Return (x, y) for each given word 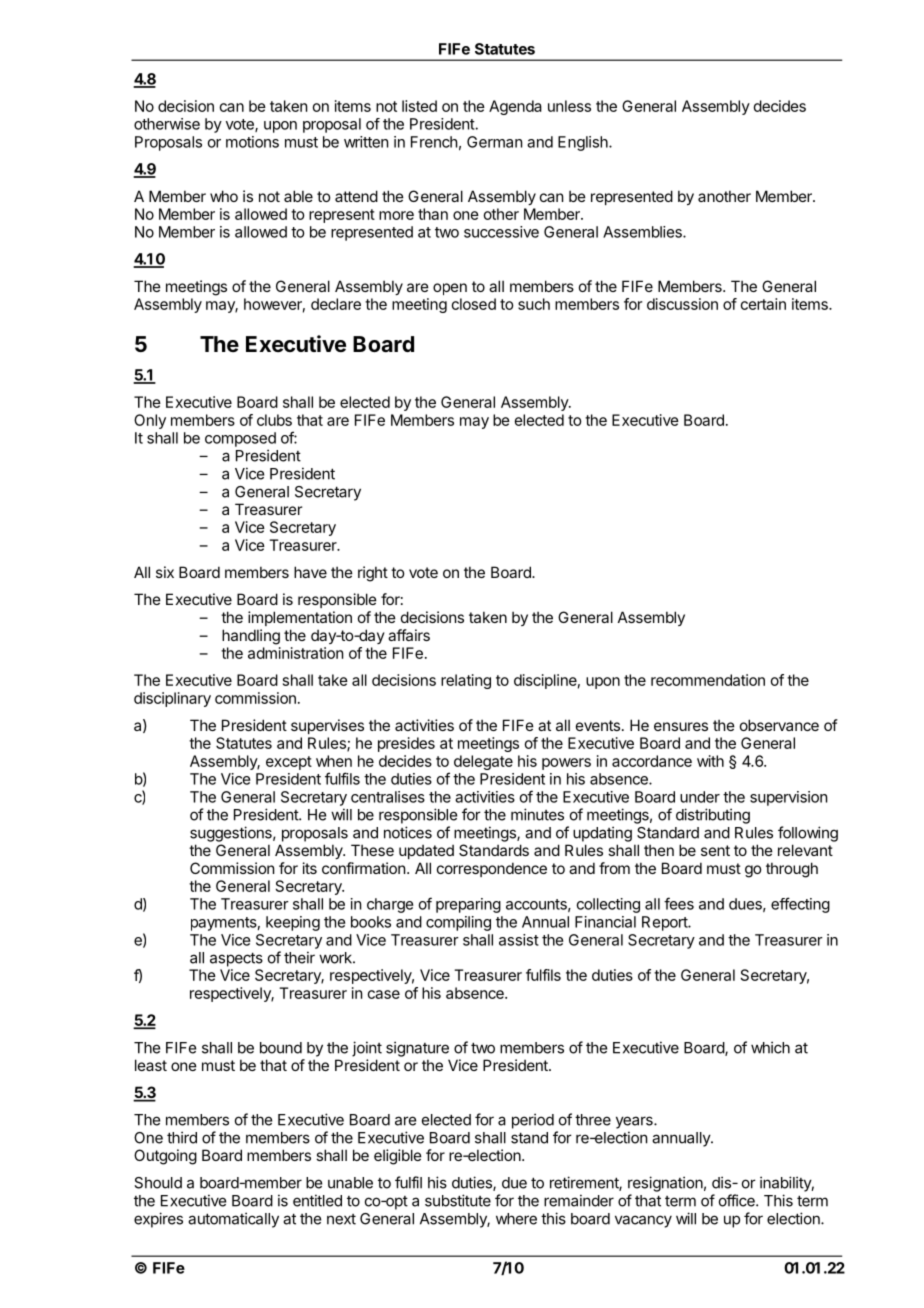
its (310, 868)
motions (252, 142)
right (373, 574)
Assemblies (643, 232)
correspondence (492, 869)
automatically (233, 1220)
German (494, 142)
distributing (713, 816)
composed (240, 439)
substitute (458, 1200)
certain (763, 304)
